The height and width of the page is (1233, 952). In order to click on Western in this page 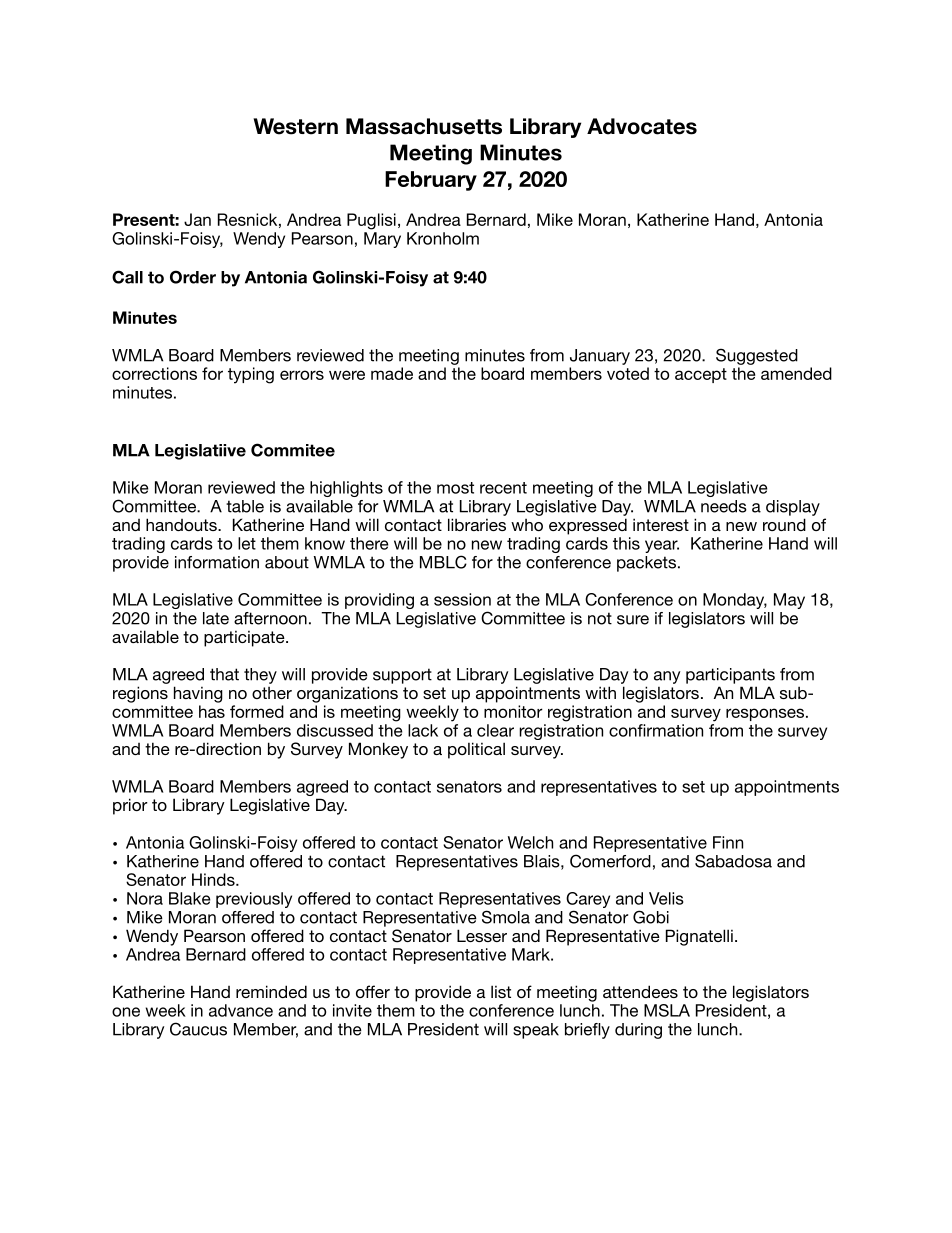, I will do `click(295, 126)`.
